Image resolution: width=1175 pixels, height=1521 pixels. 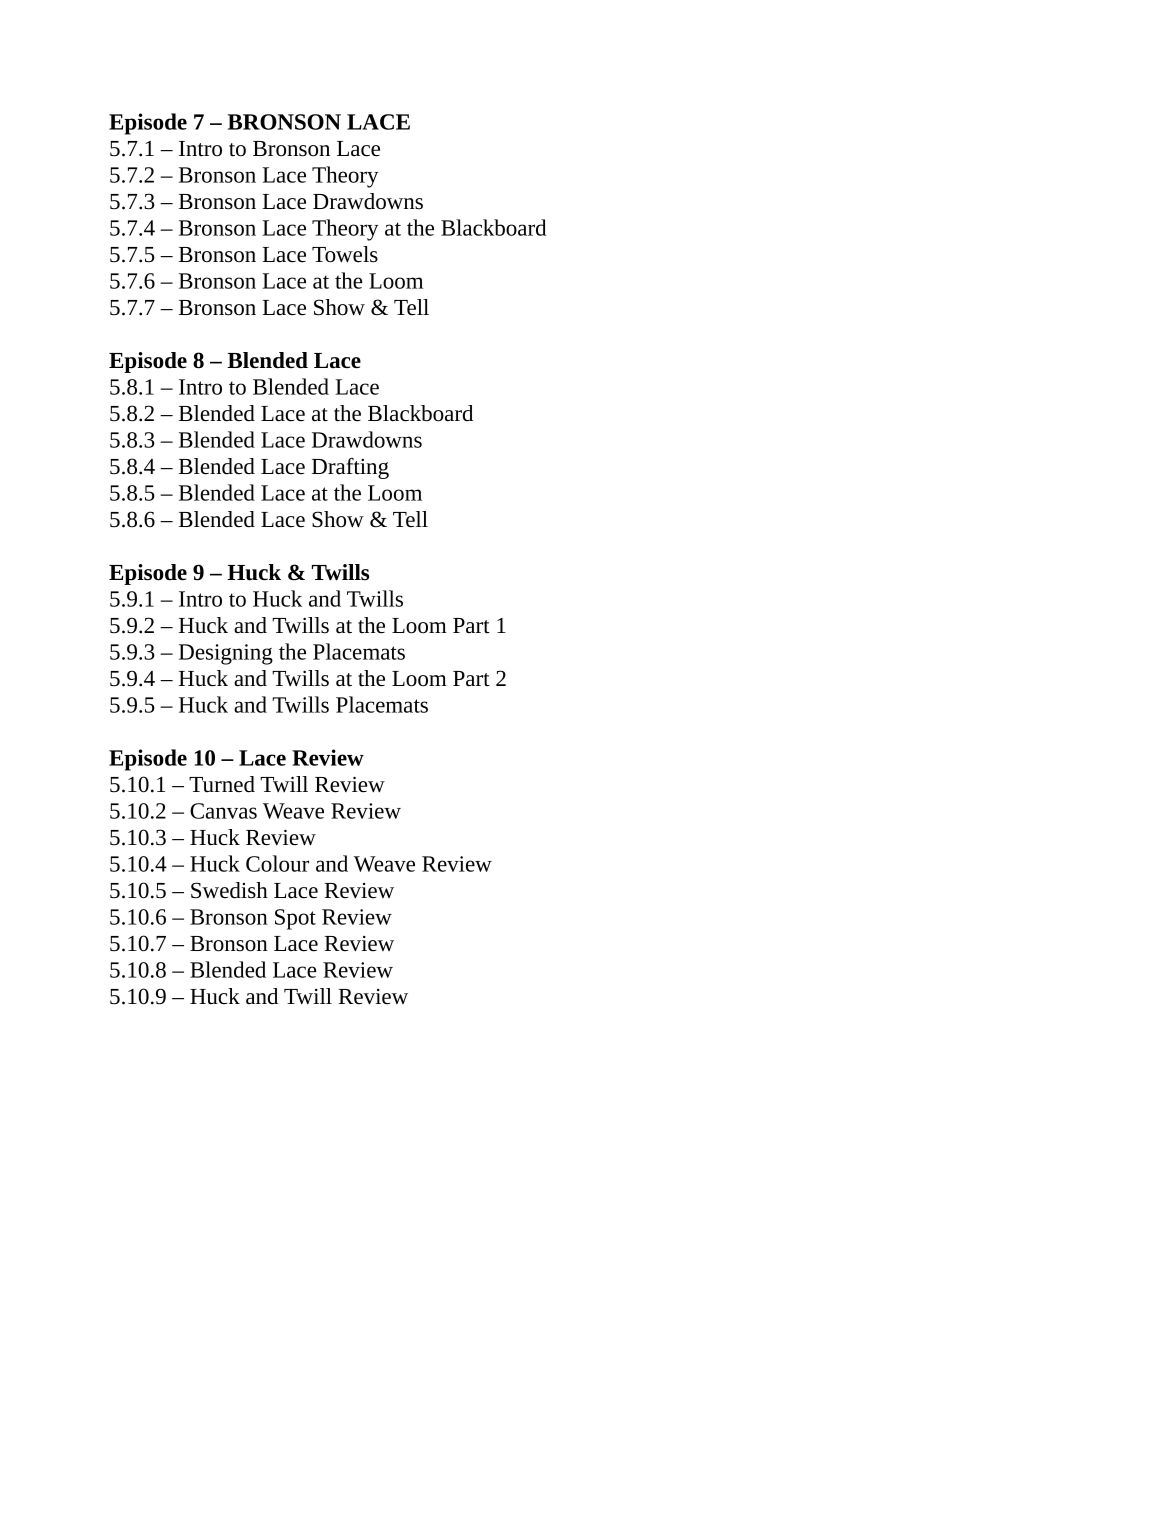 I want to click on Drafting, so click(x=350, y=468).
